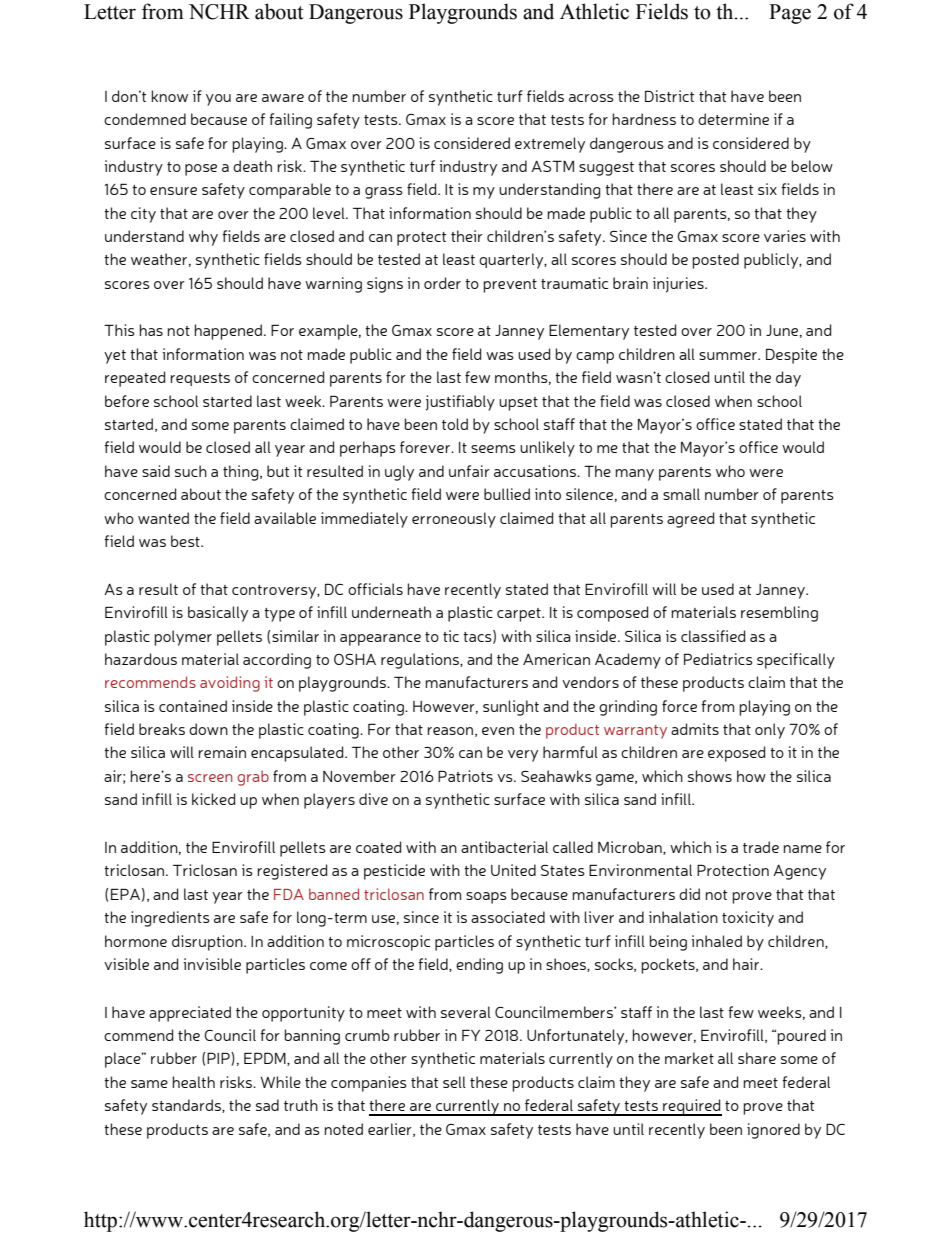  What do you see at coordinates (213, 799) in the document?
I see `kicked` at bounding box center [213, 799].
